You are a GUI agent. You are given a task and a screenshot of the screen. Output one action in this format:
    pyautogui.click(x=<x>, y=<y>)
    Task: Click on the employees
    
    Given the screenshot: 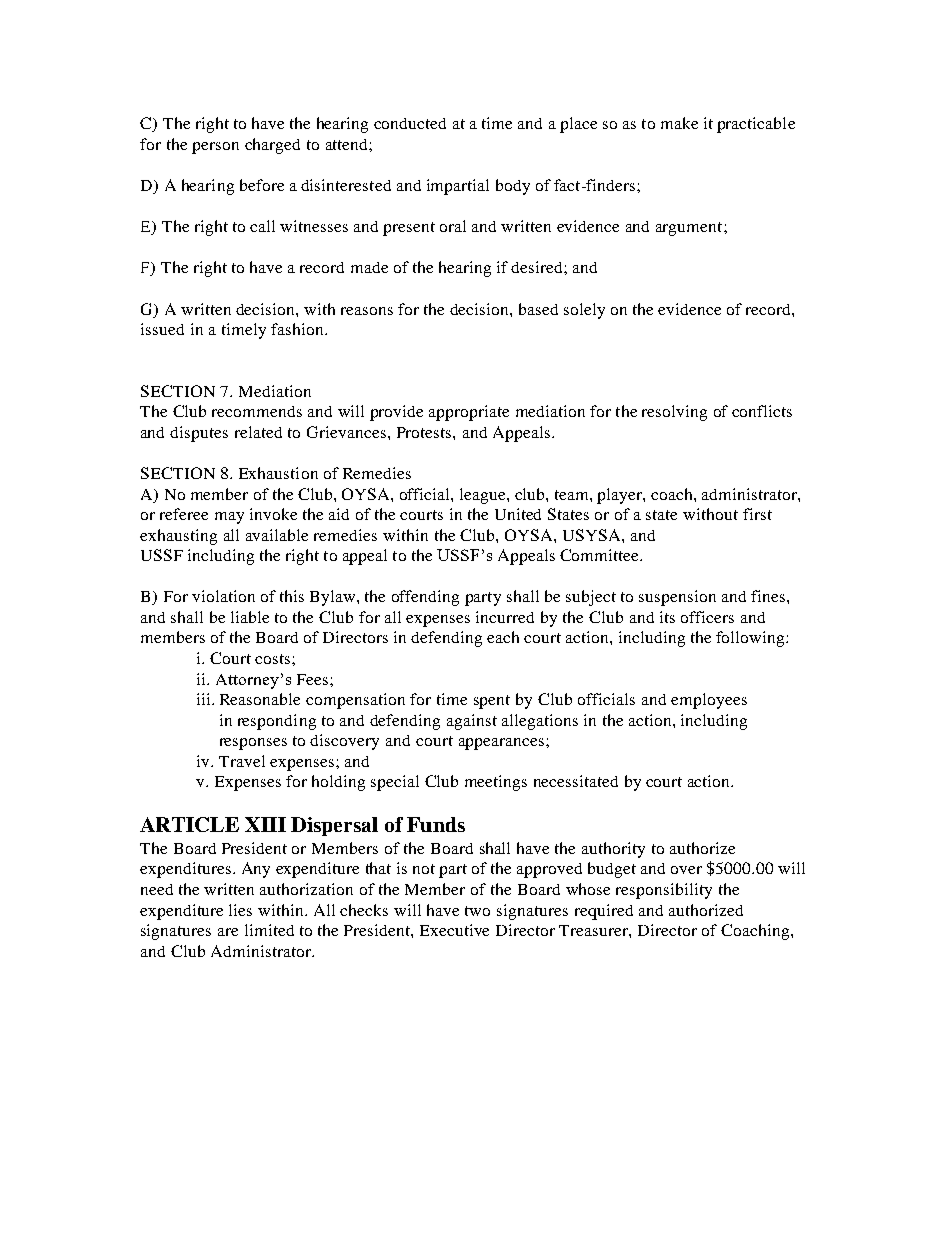 What is the action you would take?
    pyautogui.click(x=709, y=701)
